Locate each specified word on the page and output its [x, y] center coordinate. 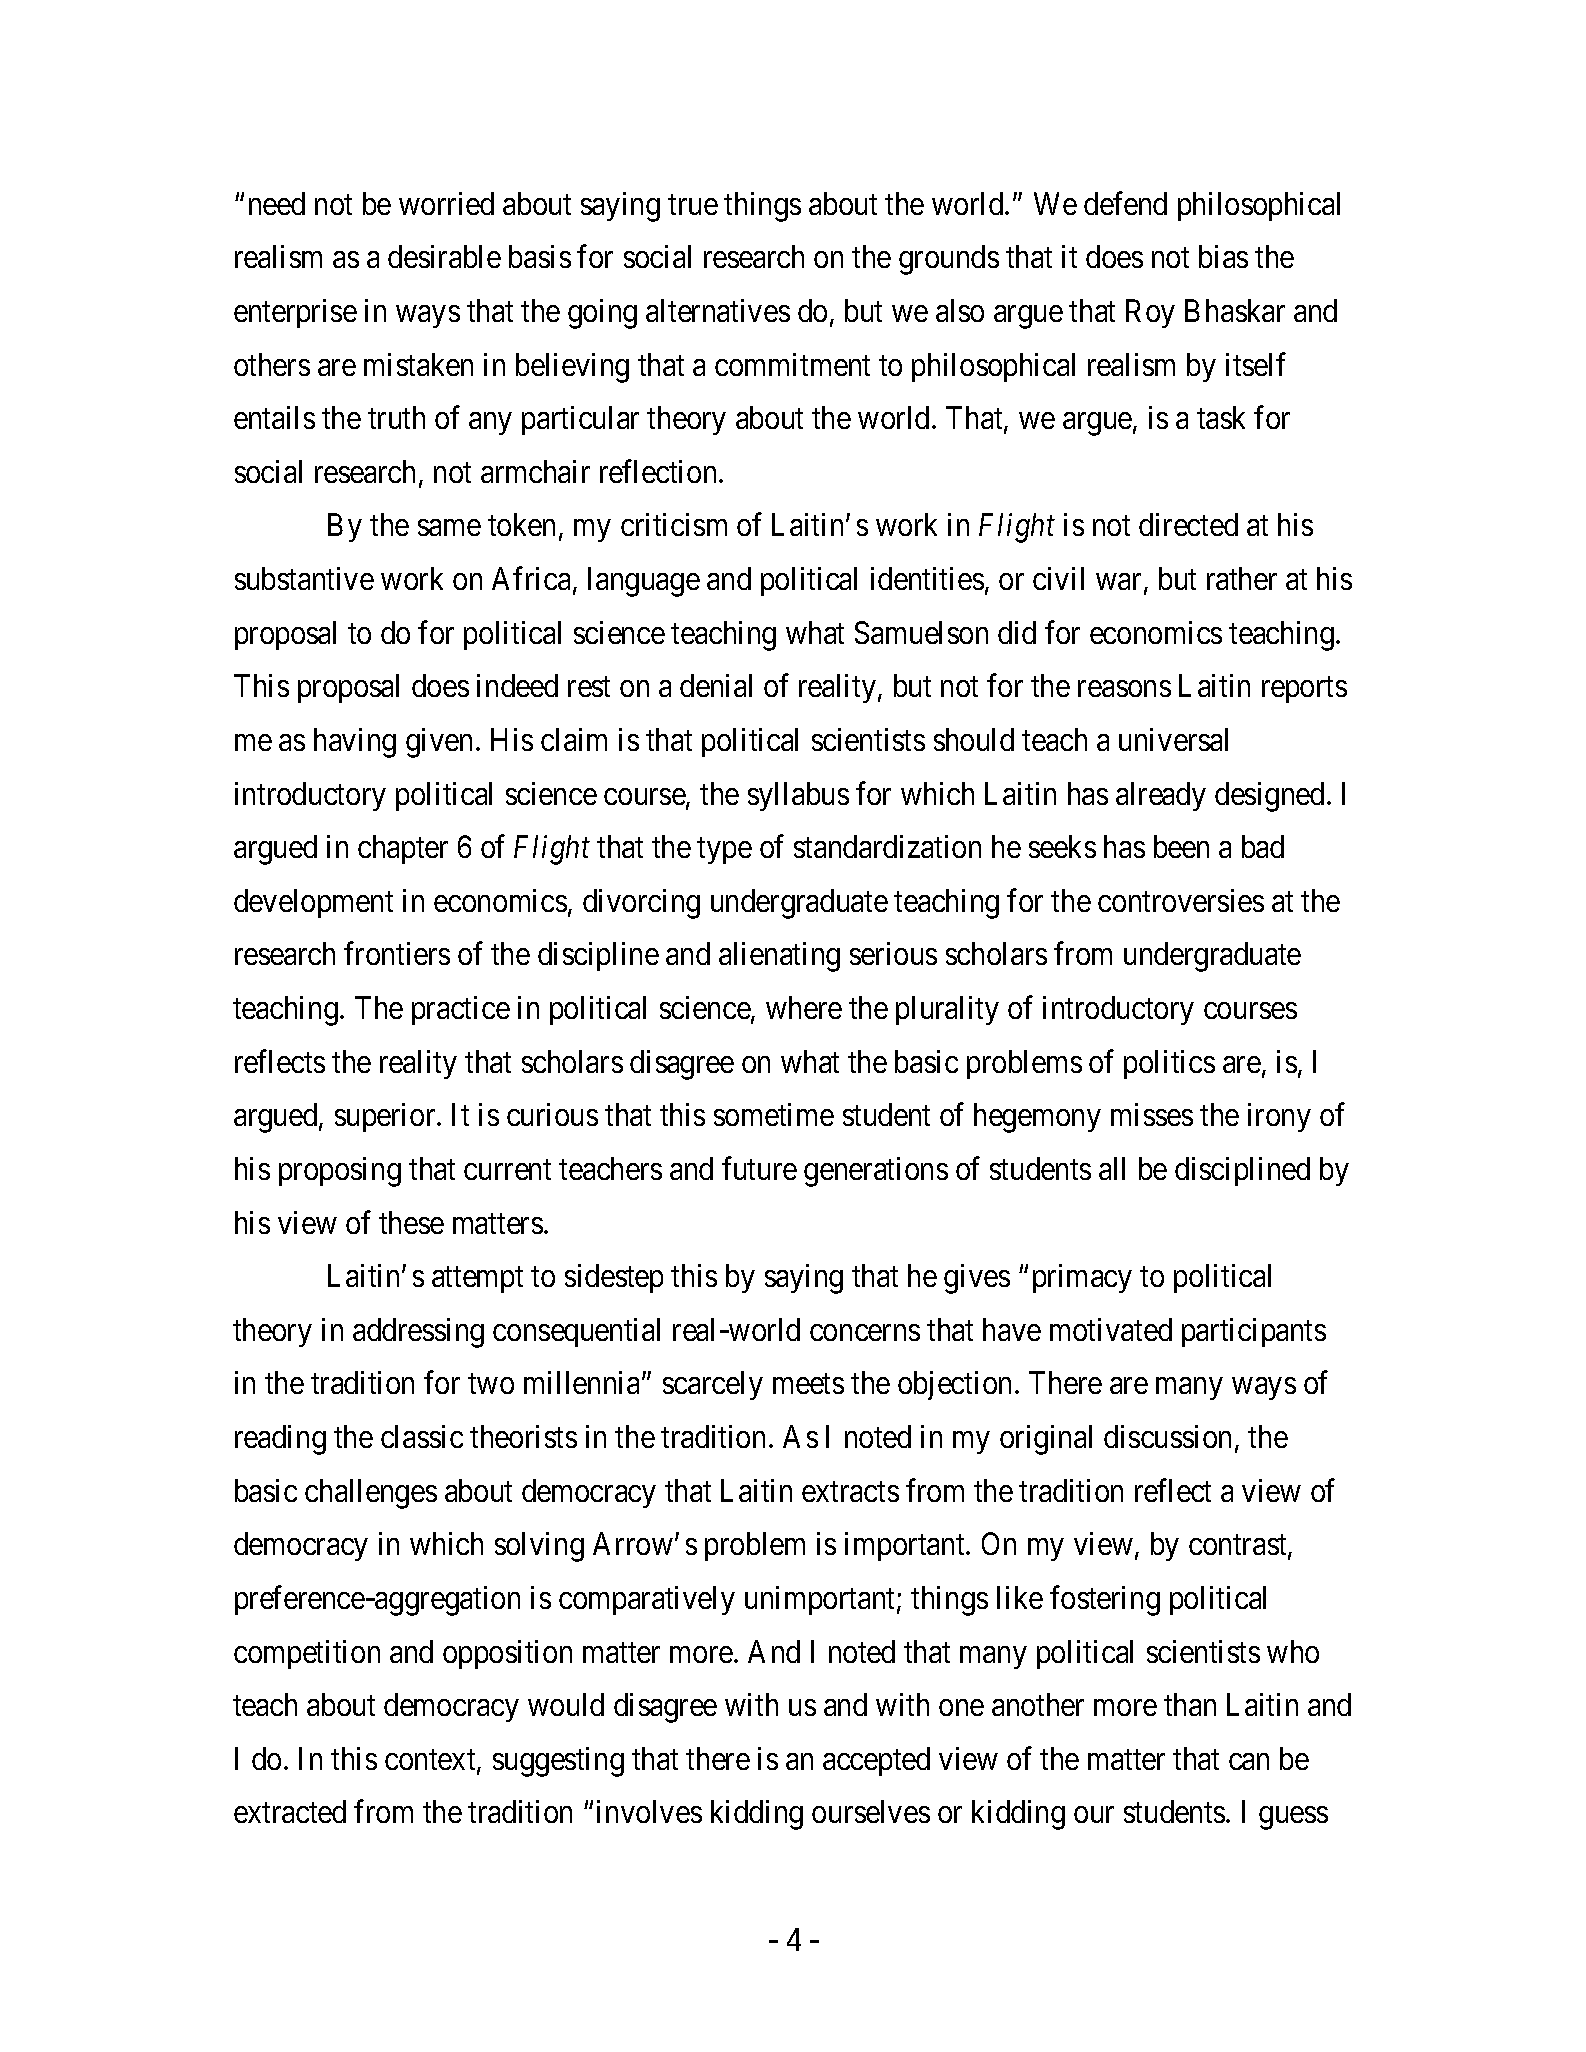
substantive [304, 578]
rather [1242, 578]
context [431, 1761]
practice [461, 1010]
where [804, 1007]
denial [716, 685]
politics [1169, 1064]
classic [422, 1436]
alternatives [718, 310]
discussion [1167, 1436]
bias [1223, 256]
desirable [444, 256]
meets [808, 1384]
